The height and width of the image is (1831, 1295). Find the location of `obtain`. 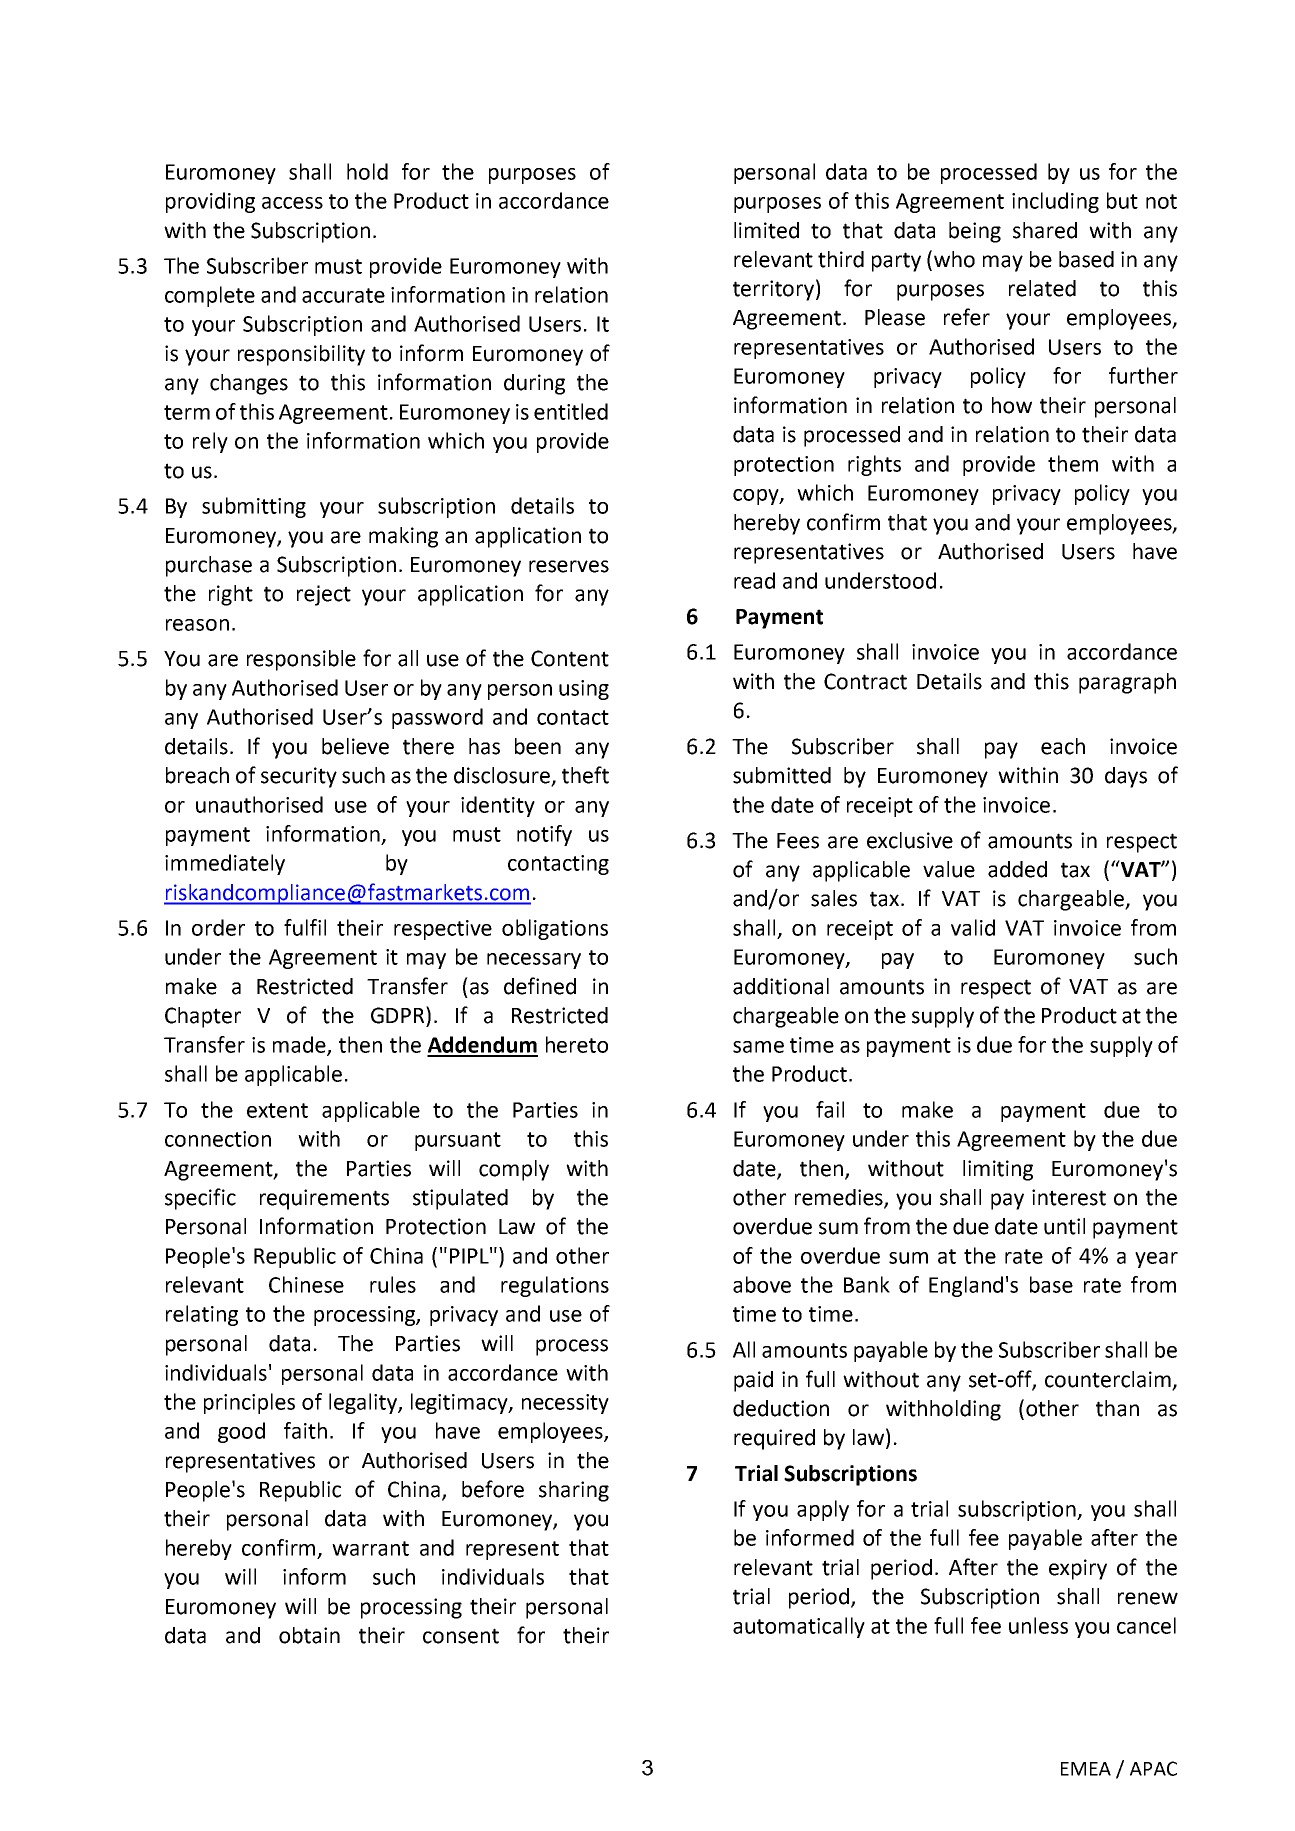

obtain is located at coordinates (309, 1635).
